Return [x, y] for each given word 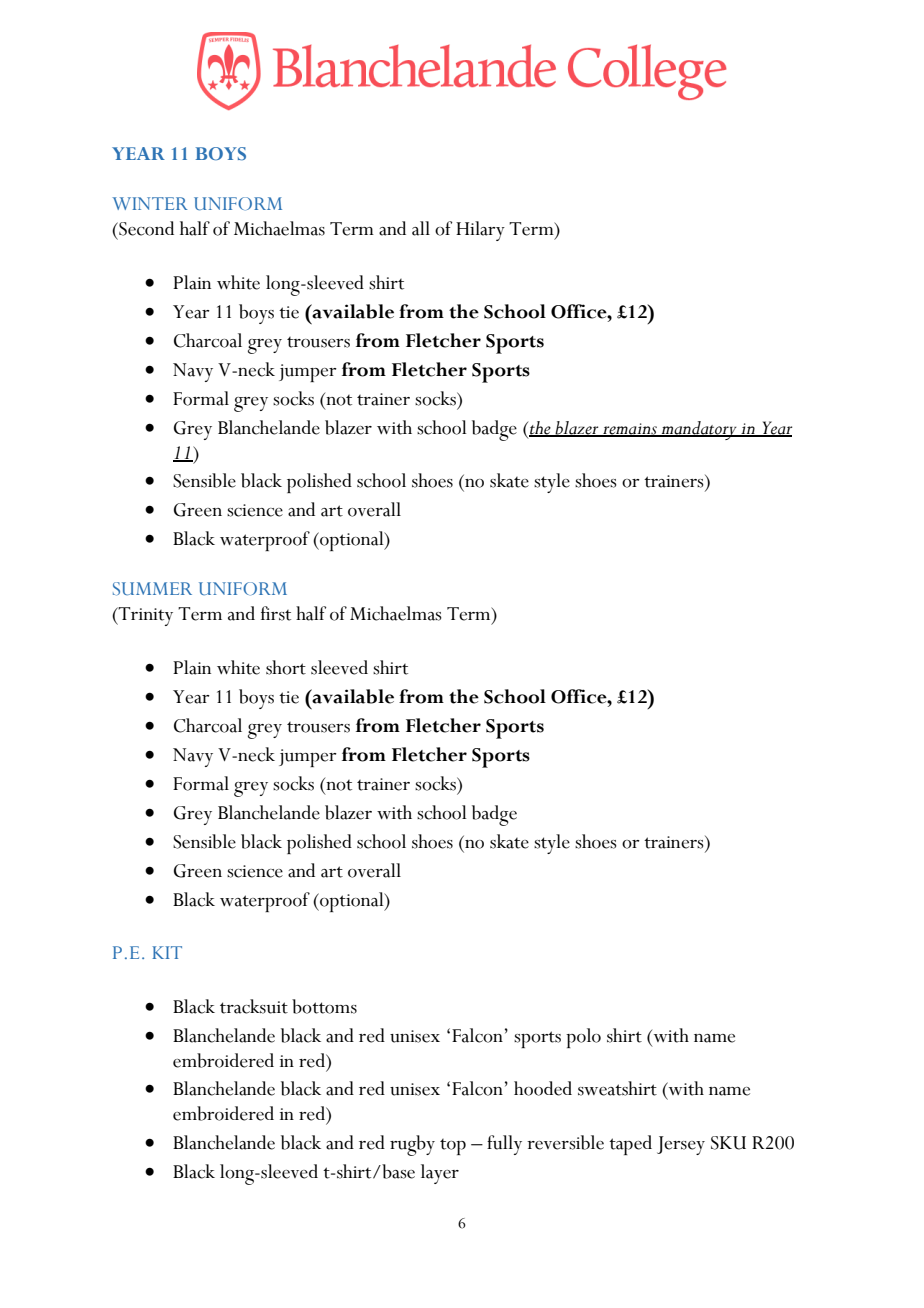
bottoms [324, 1006]
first [276, 613]
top [453, 1147]
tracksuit [254, 1006]
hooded [543, 1088]
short [286, 667]
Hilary [480, 231]
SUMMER [152, 589]
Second [145, 228]
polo [583, 1038]
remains [630, 429]
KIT [167, 952]
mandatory [699, 430]
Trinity [145, 616]
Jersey [681, 1145]
